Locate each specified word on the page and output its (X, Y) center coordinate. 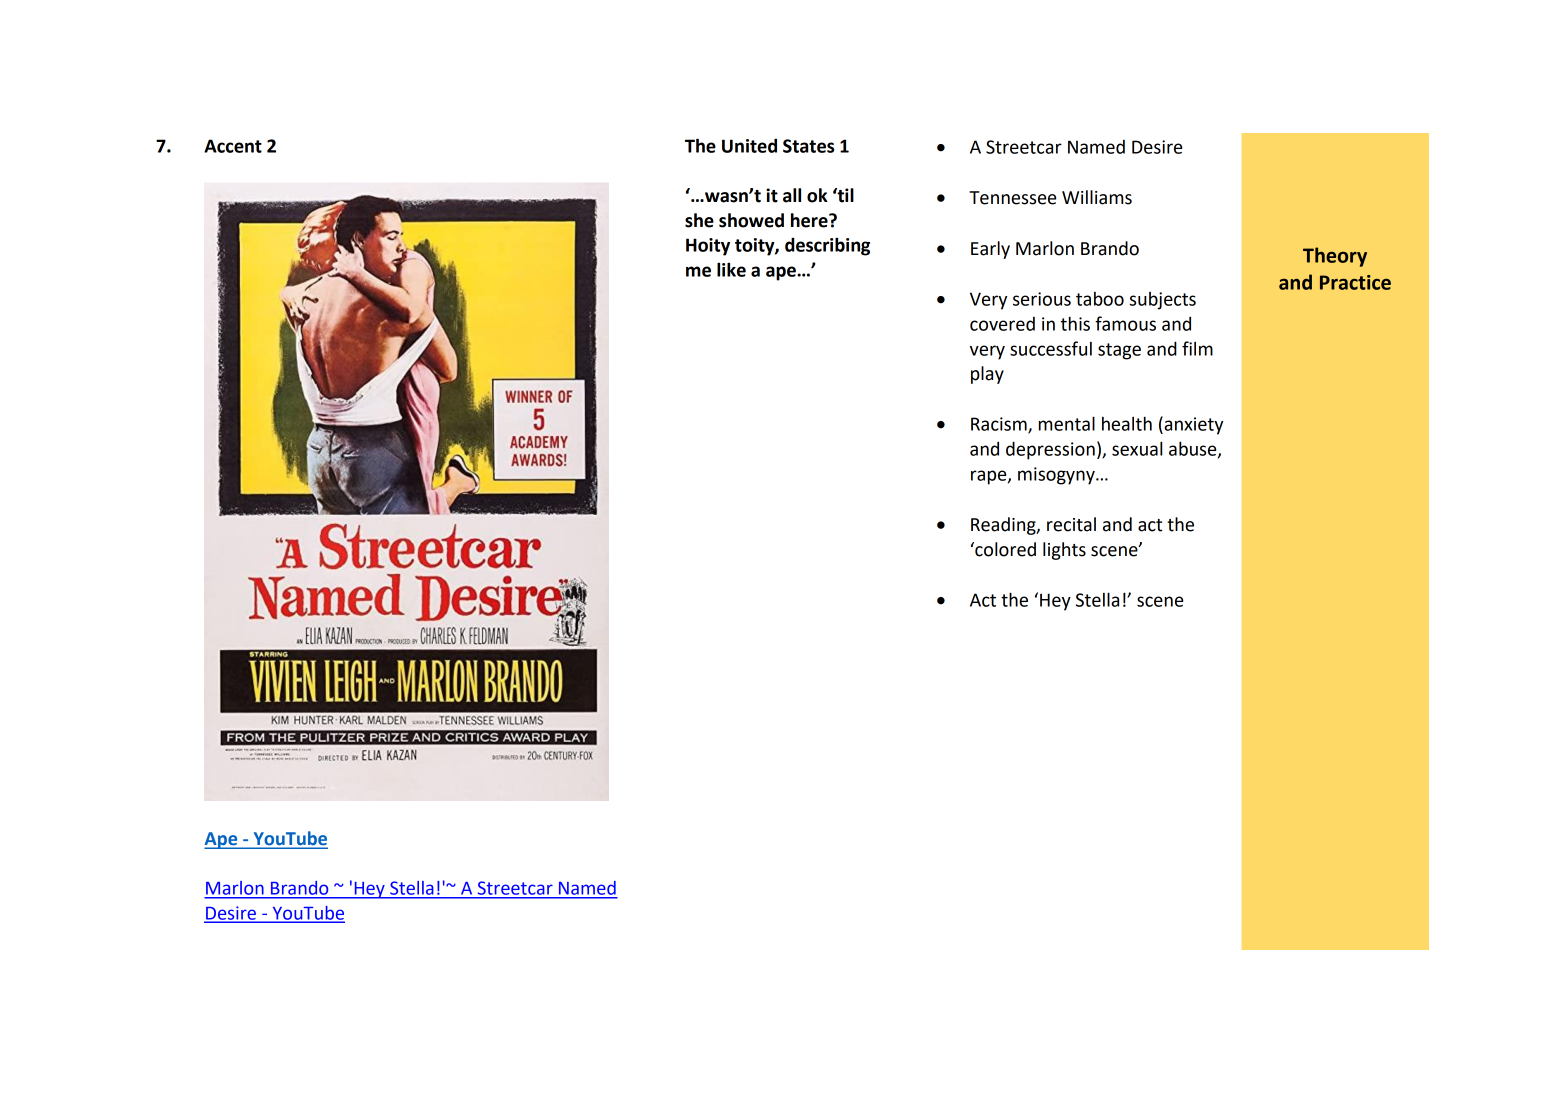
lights (1064, 551)
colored (1004, 549)
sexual (1137, 448)
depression (1050, 450)
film (1197, 348)
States (808, 146)
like (731, 269)
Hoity (708, 247)
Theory (1335, 257)
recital (1071, 524)
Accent (233, 146)
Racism (1000, 425)
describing (827, 246)
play (987, 375)
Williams (1097, 197)
